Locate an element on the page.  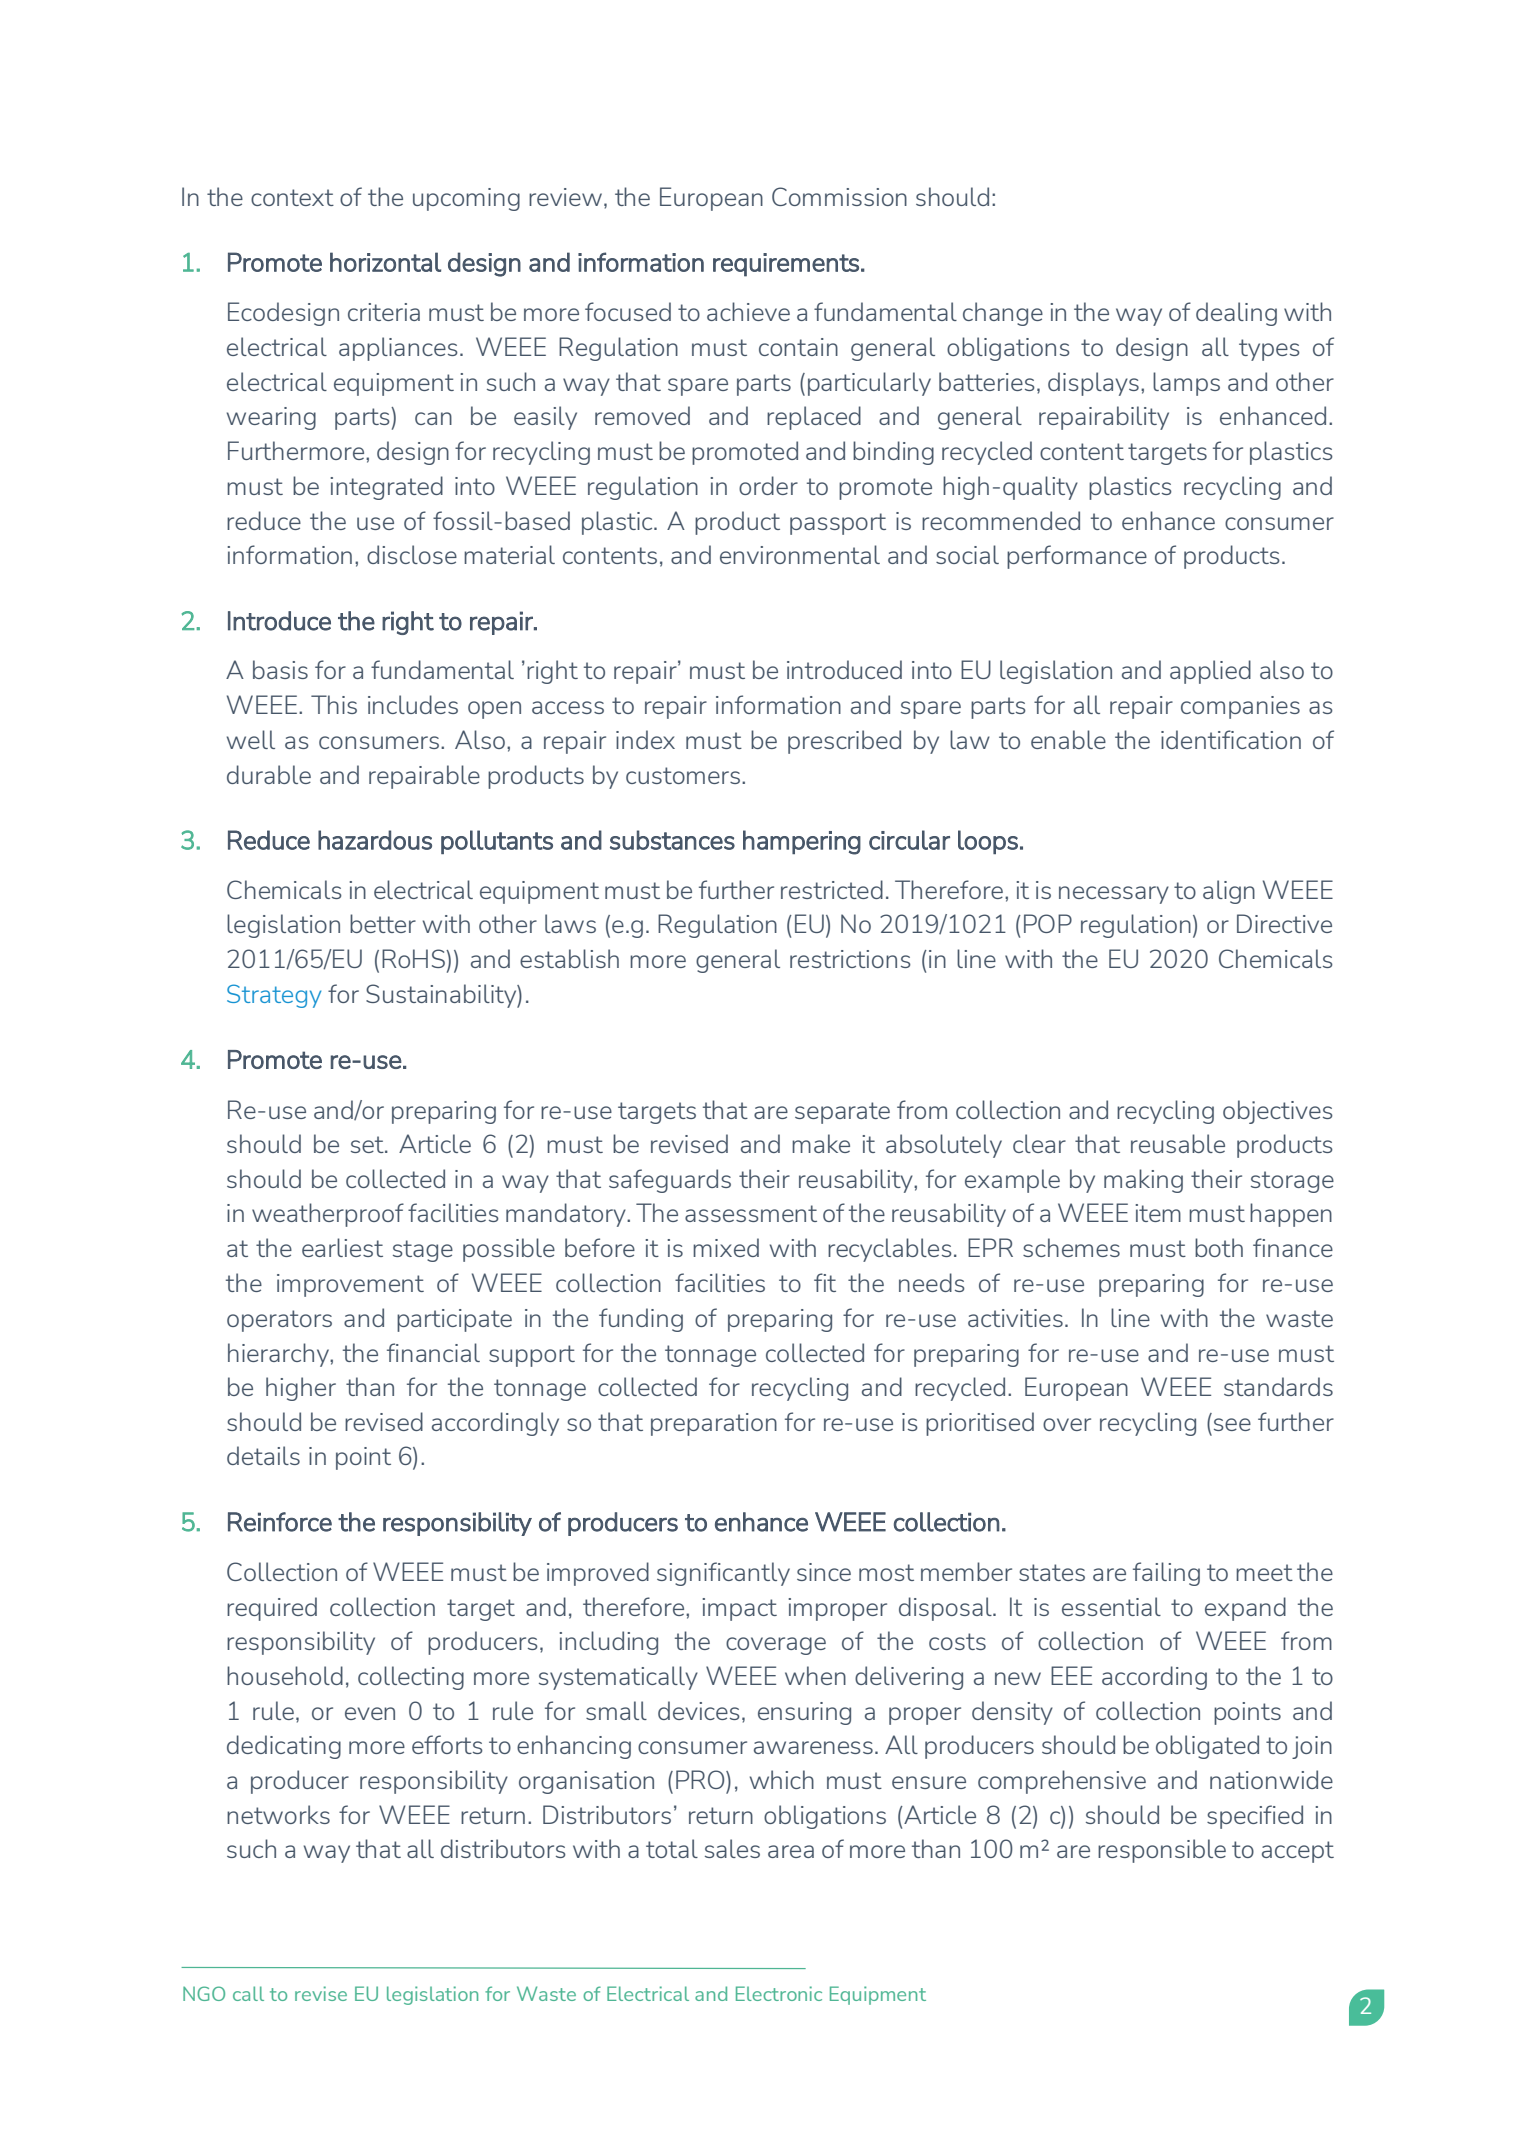
dealing is located at coordinates (1236, 314).
